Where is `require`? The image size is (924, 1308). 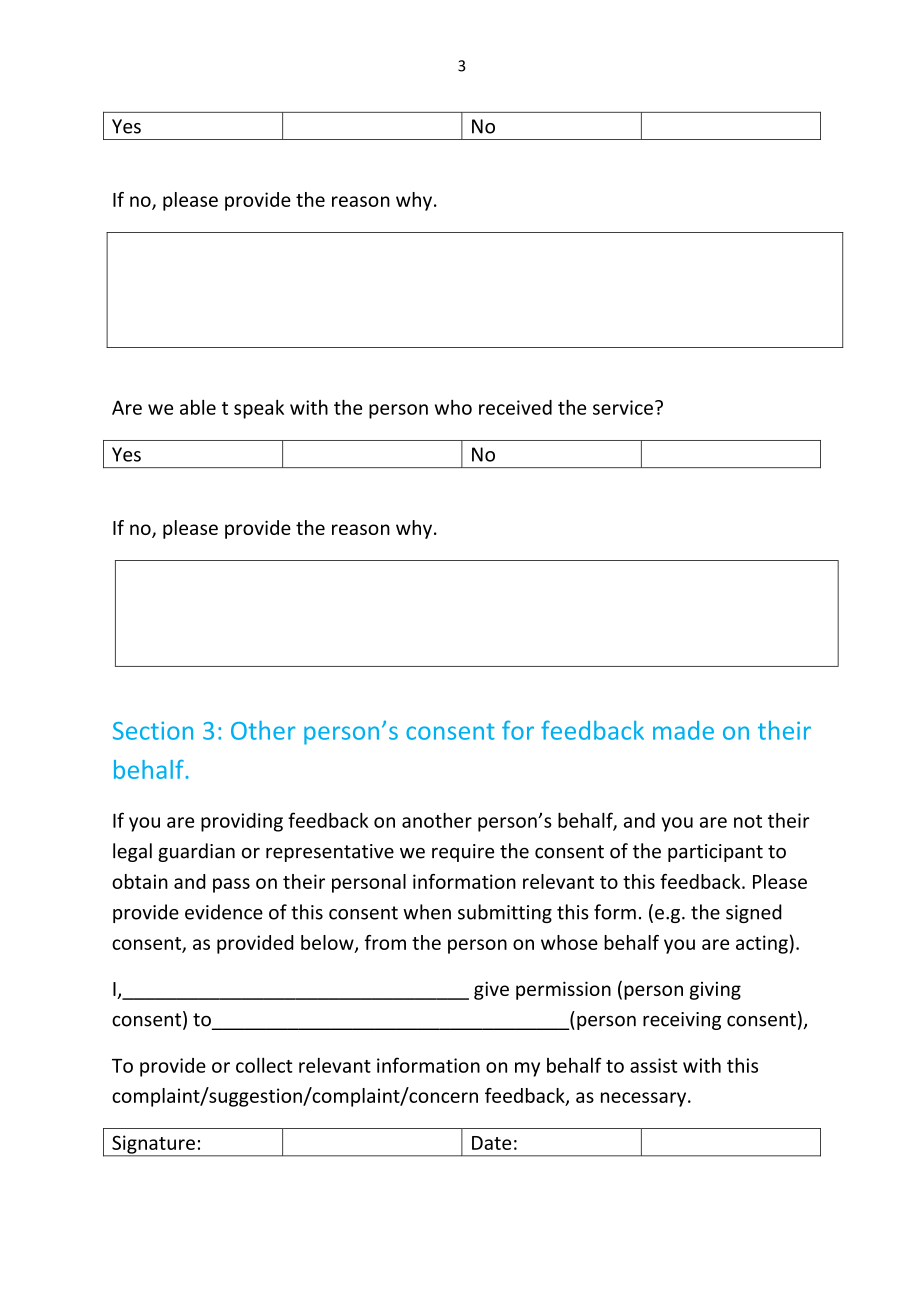 require is located at coordinates (463, 853).
